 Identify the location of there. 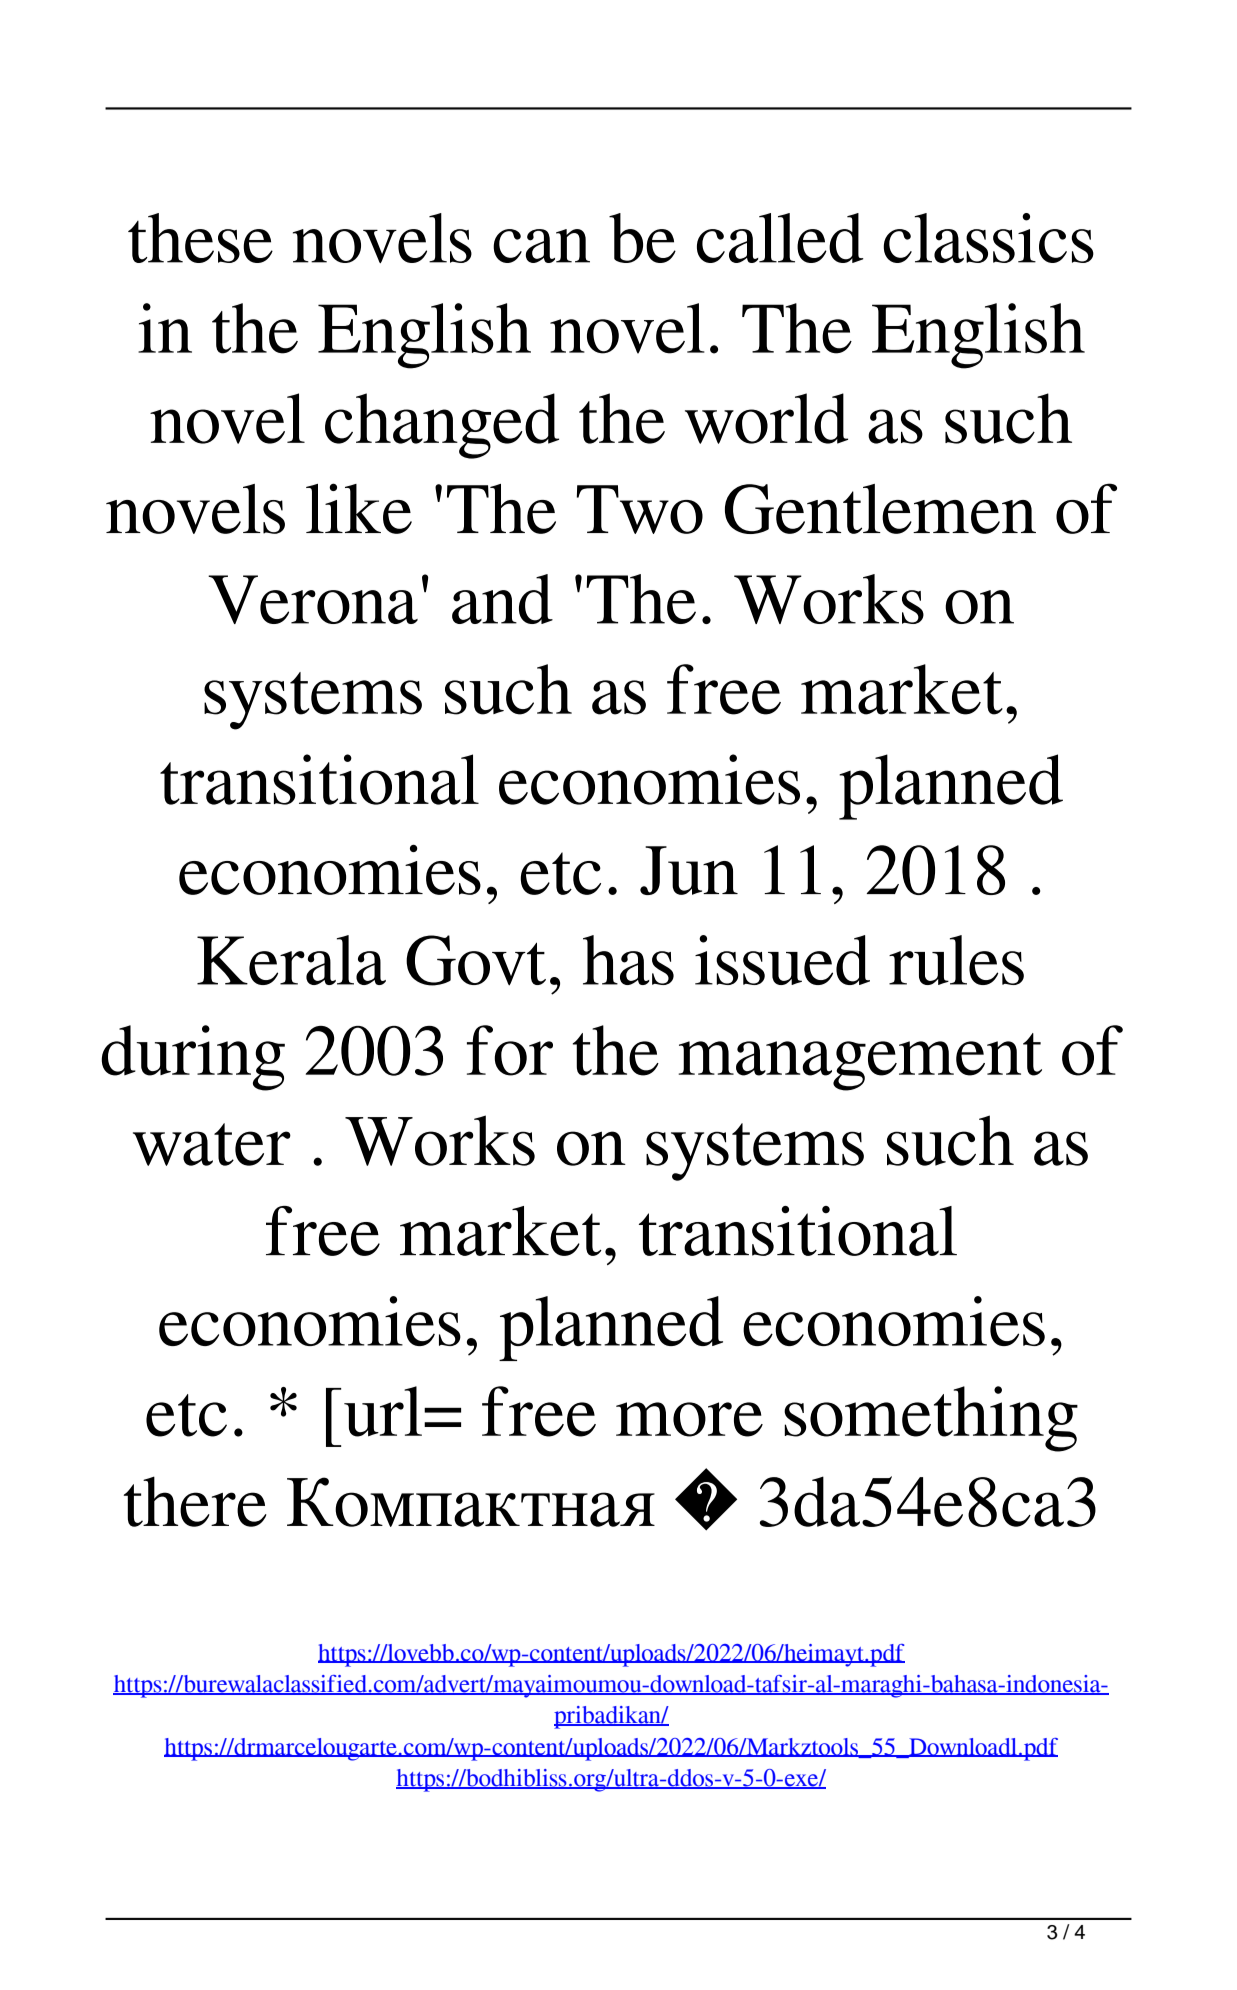
(195, 1501).
